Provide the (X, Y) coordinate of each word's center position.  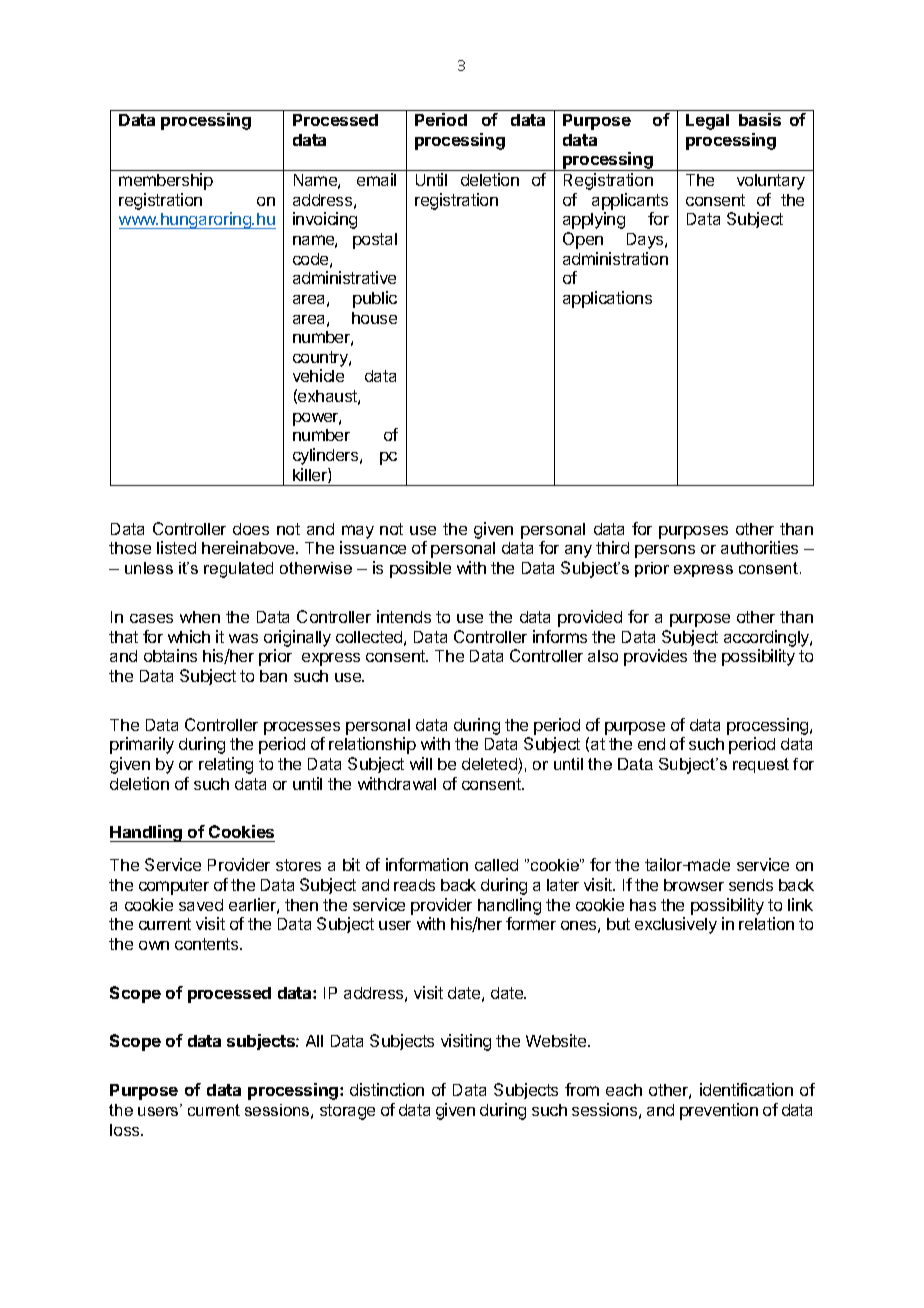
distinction (387, 1089)
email (376, 179)
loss (126, 1130)
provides (655, 657)
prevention (719, 1111)
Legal (707, 122)
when (200, 617)
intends (404, 616)
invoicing (325, 220)
